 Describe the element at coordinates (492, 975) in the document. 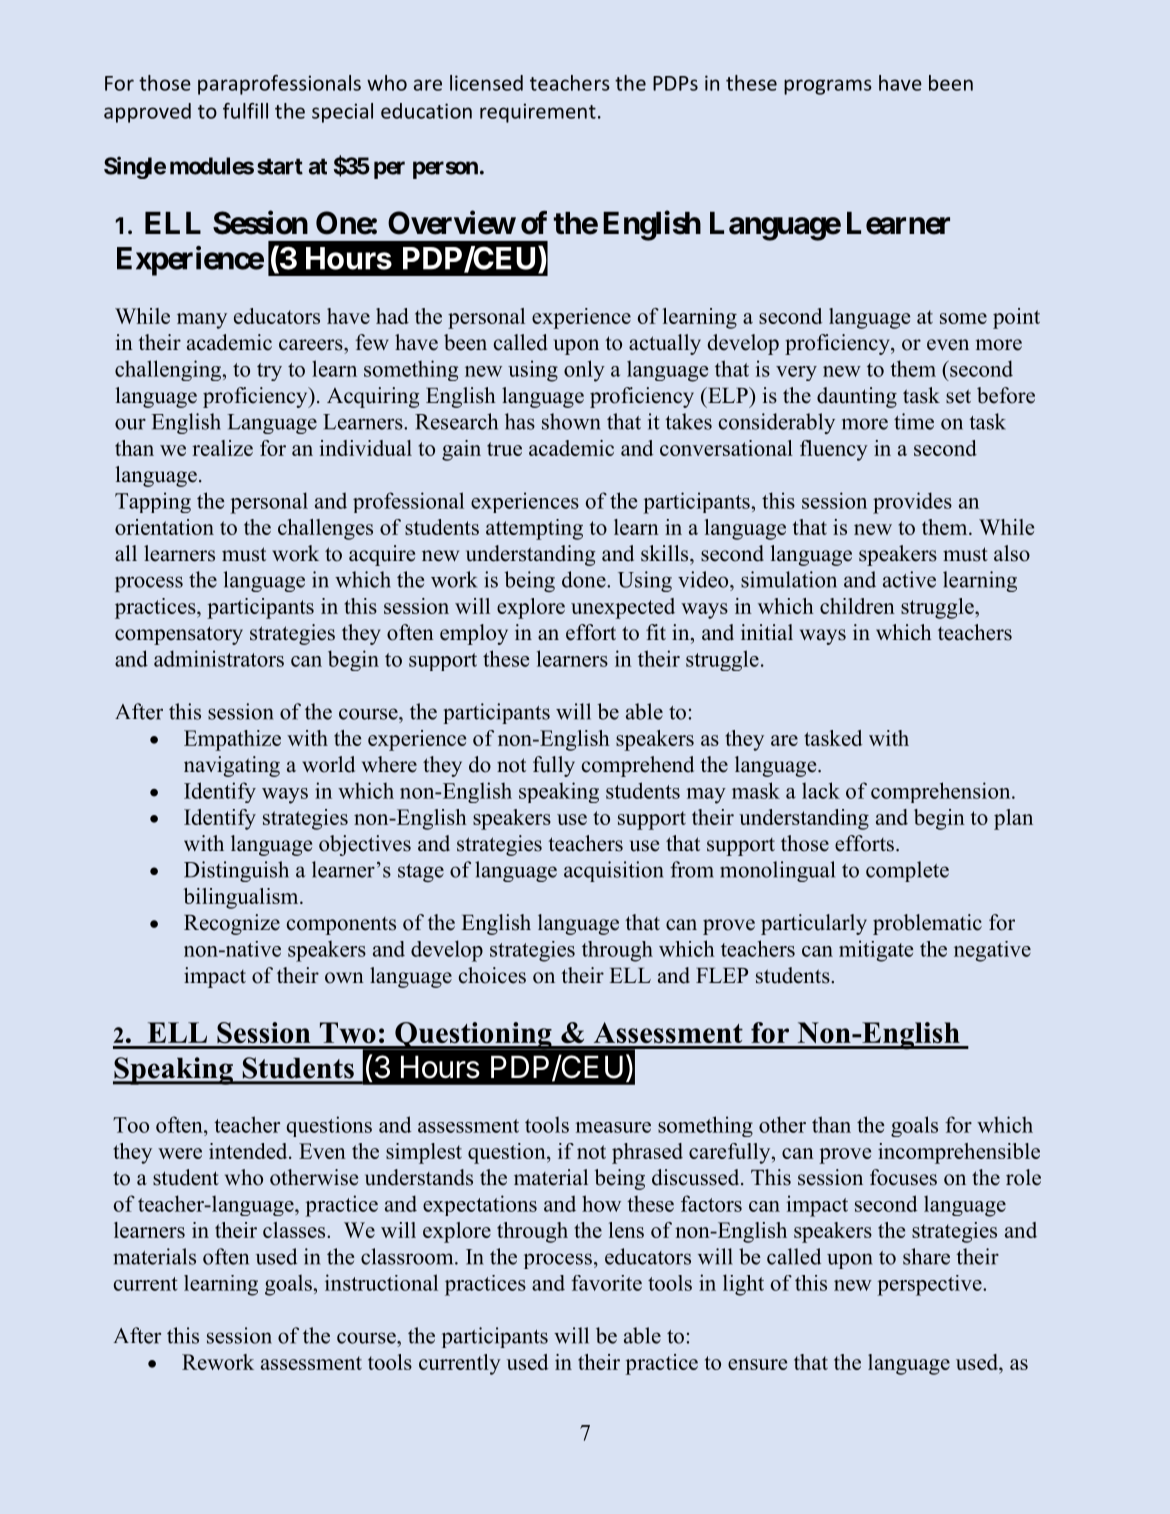

I see `choices` at that location.
